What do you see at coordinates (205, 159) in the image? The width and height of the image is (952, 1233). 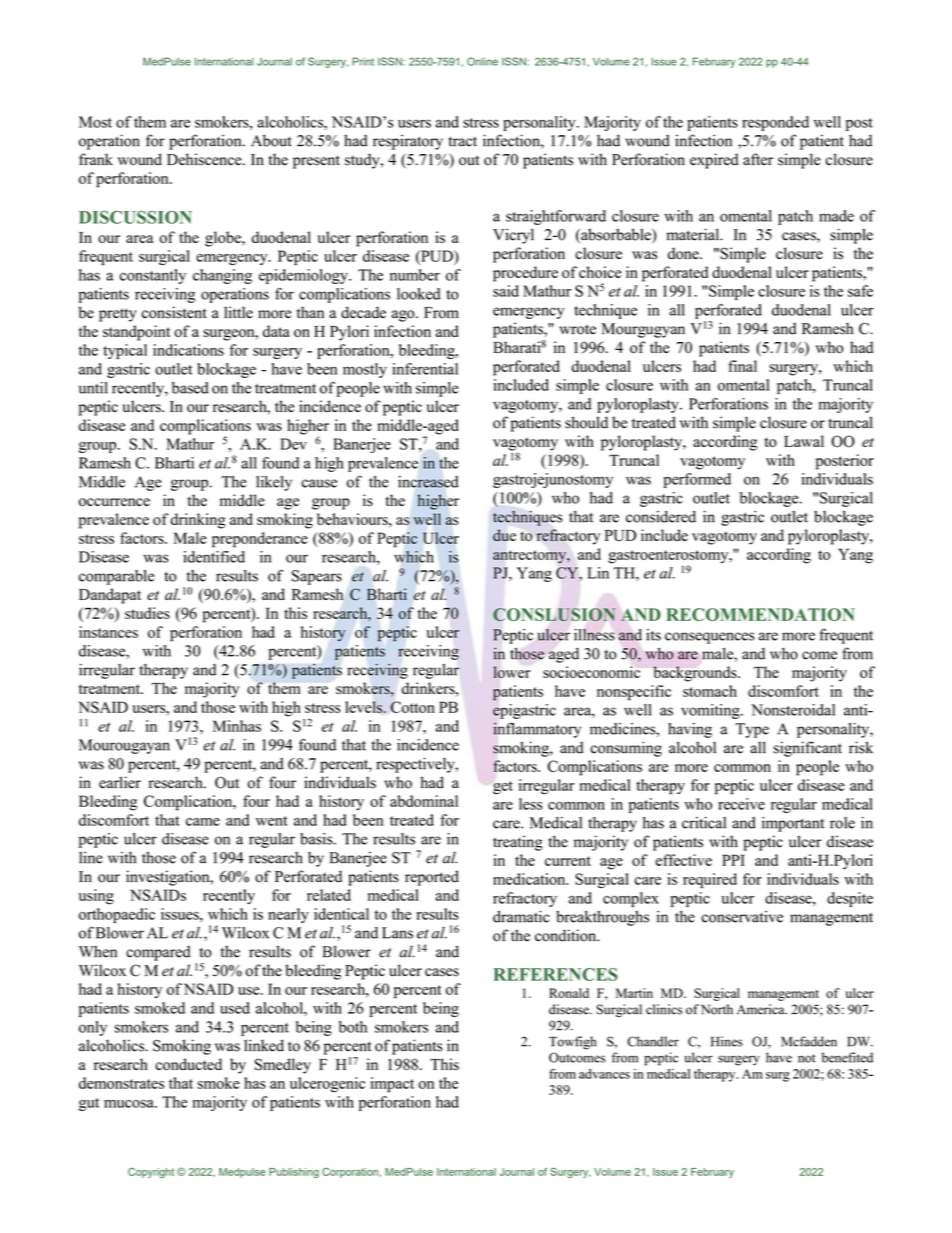 I see `Dehiscence` at bounding box center [205, 159].
